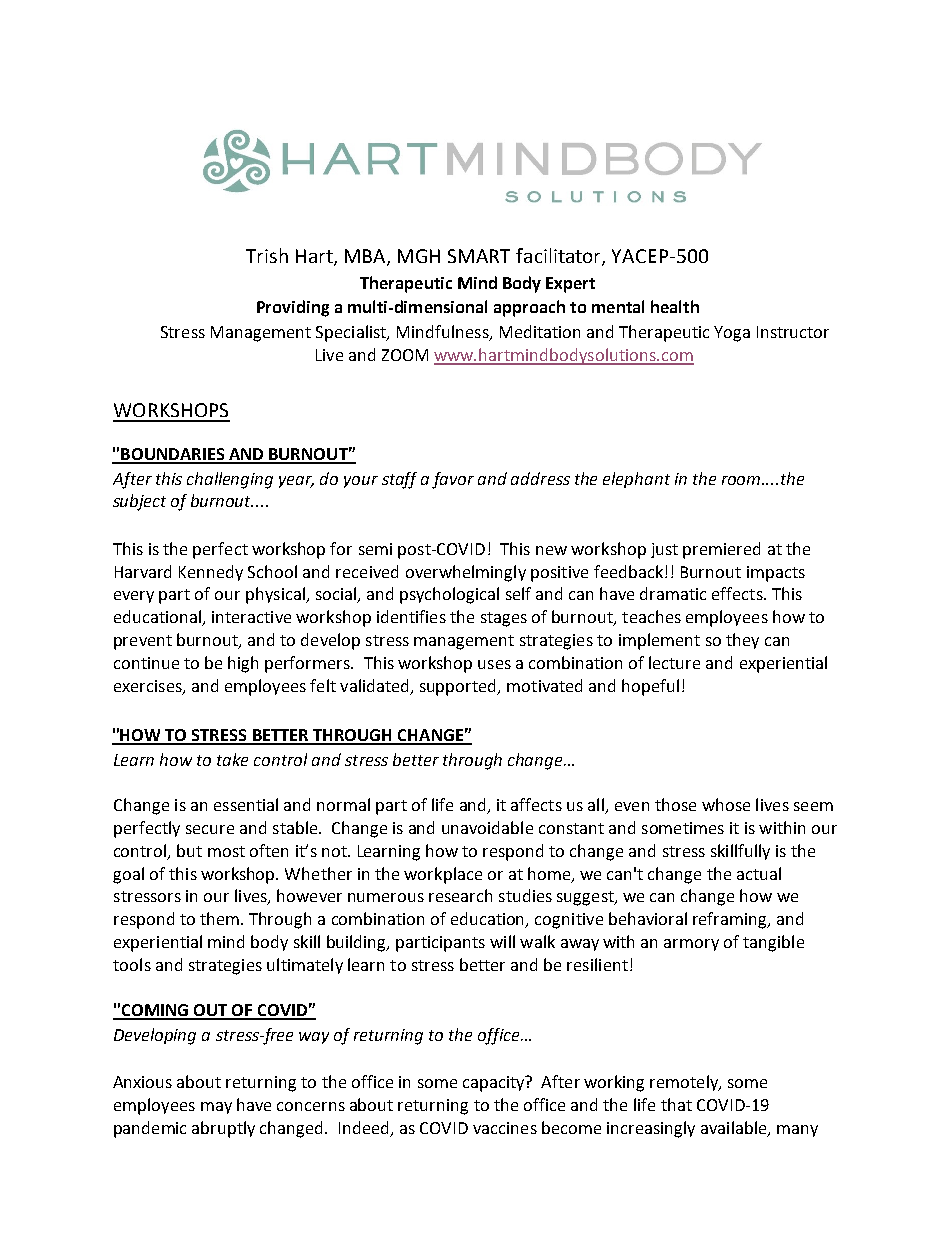  What do you see at coordinates (267, 255) in the screenshot?
I see `Trish` at bounding box center [267, 255].
